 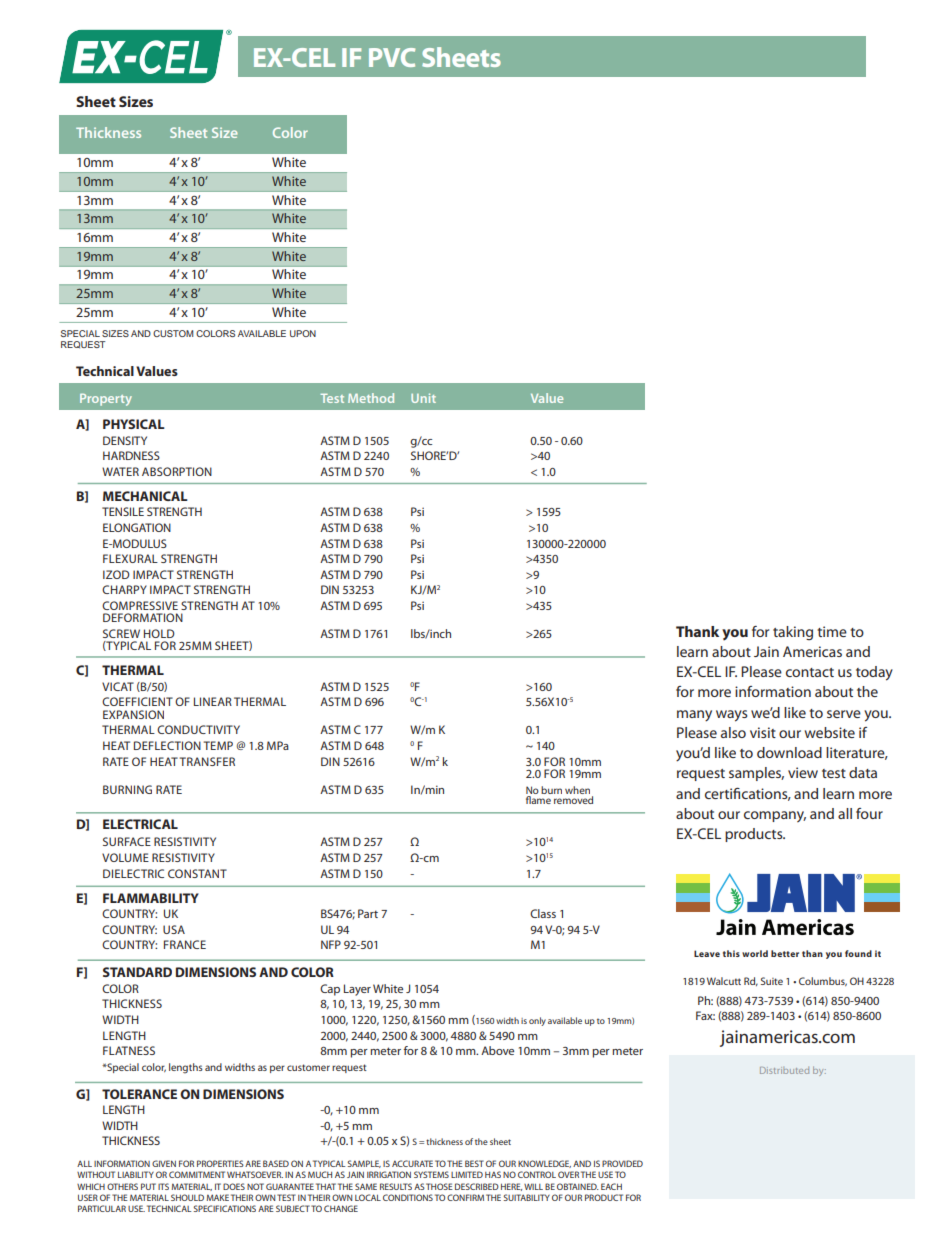 I want to click on taking, so click(x=793, y=633).
